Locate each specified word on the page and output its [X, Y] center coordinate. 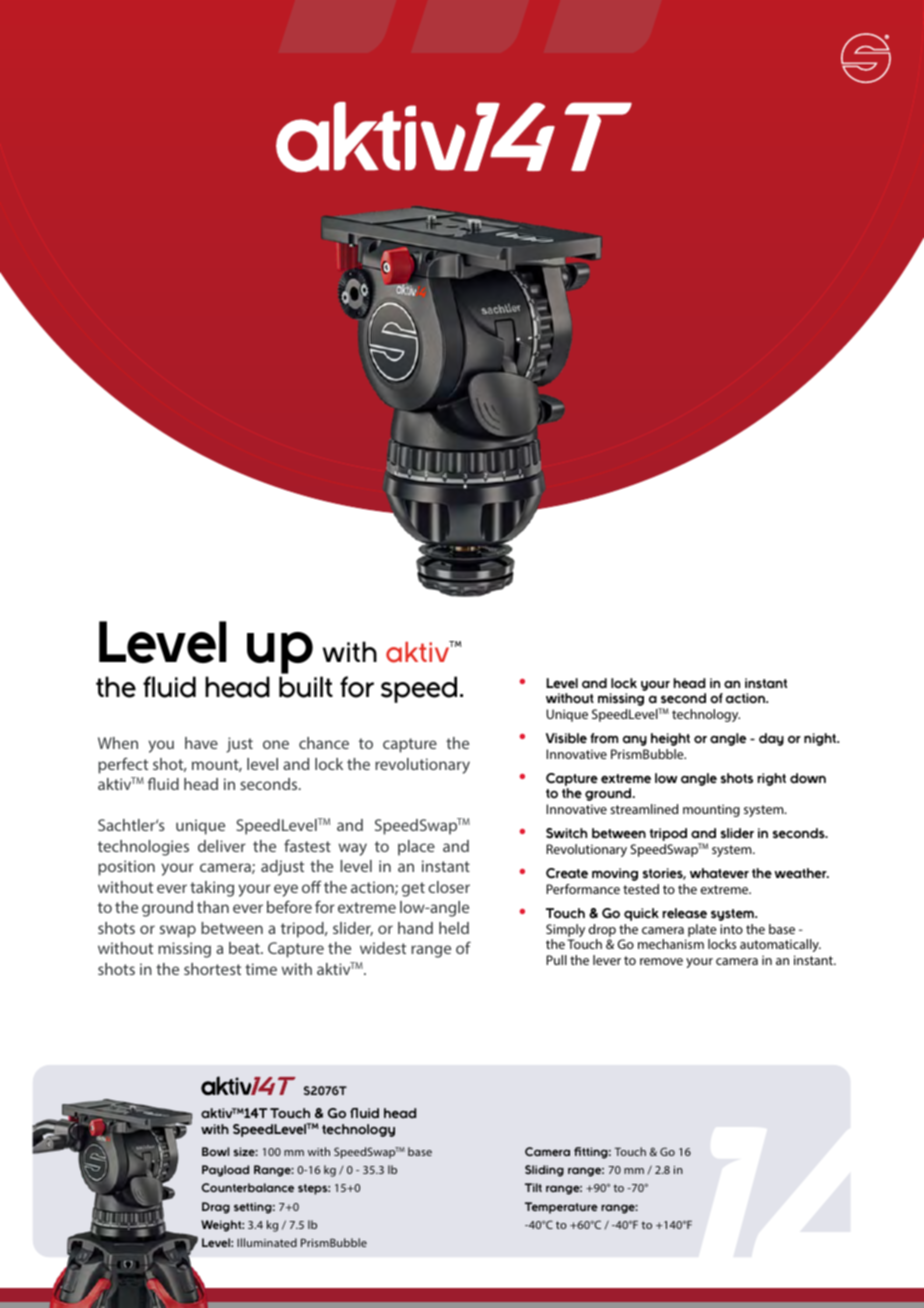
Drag [216, 1208]
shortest [212, 969]
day [771, 739]
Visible [566, 738]
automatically [780, 945]
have [201, 743]
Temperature [561, 1208]
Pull [557, 960]
